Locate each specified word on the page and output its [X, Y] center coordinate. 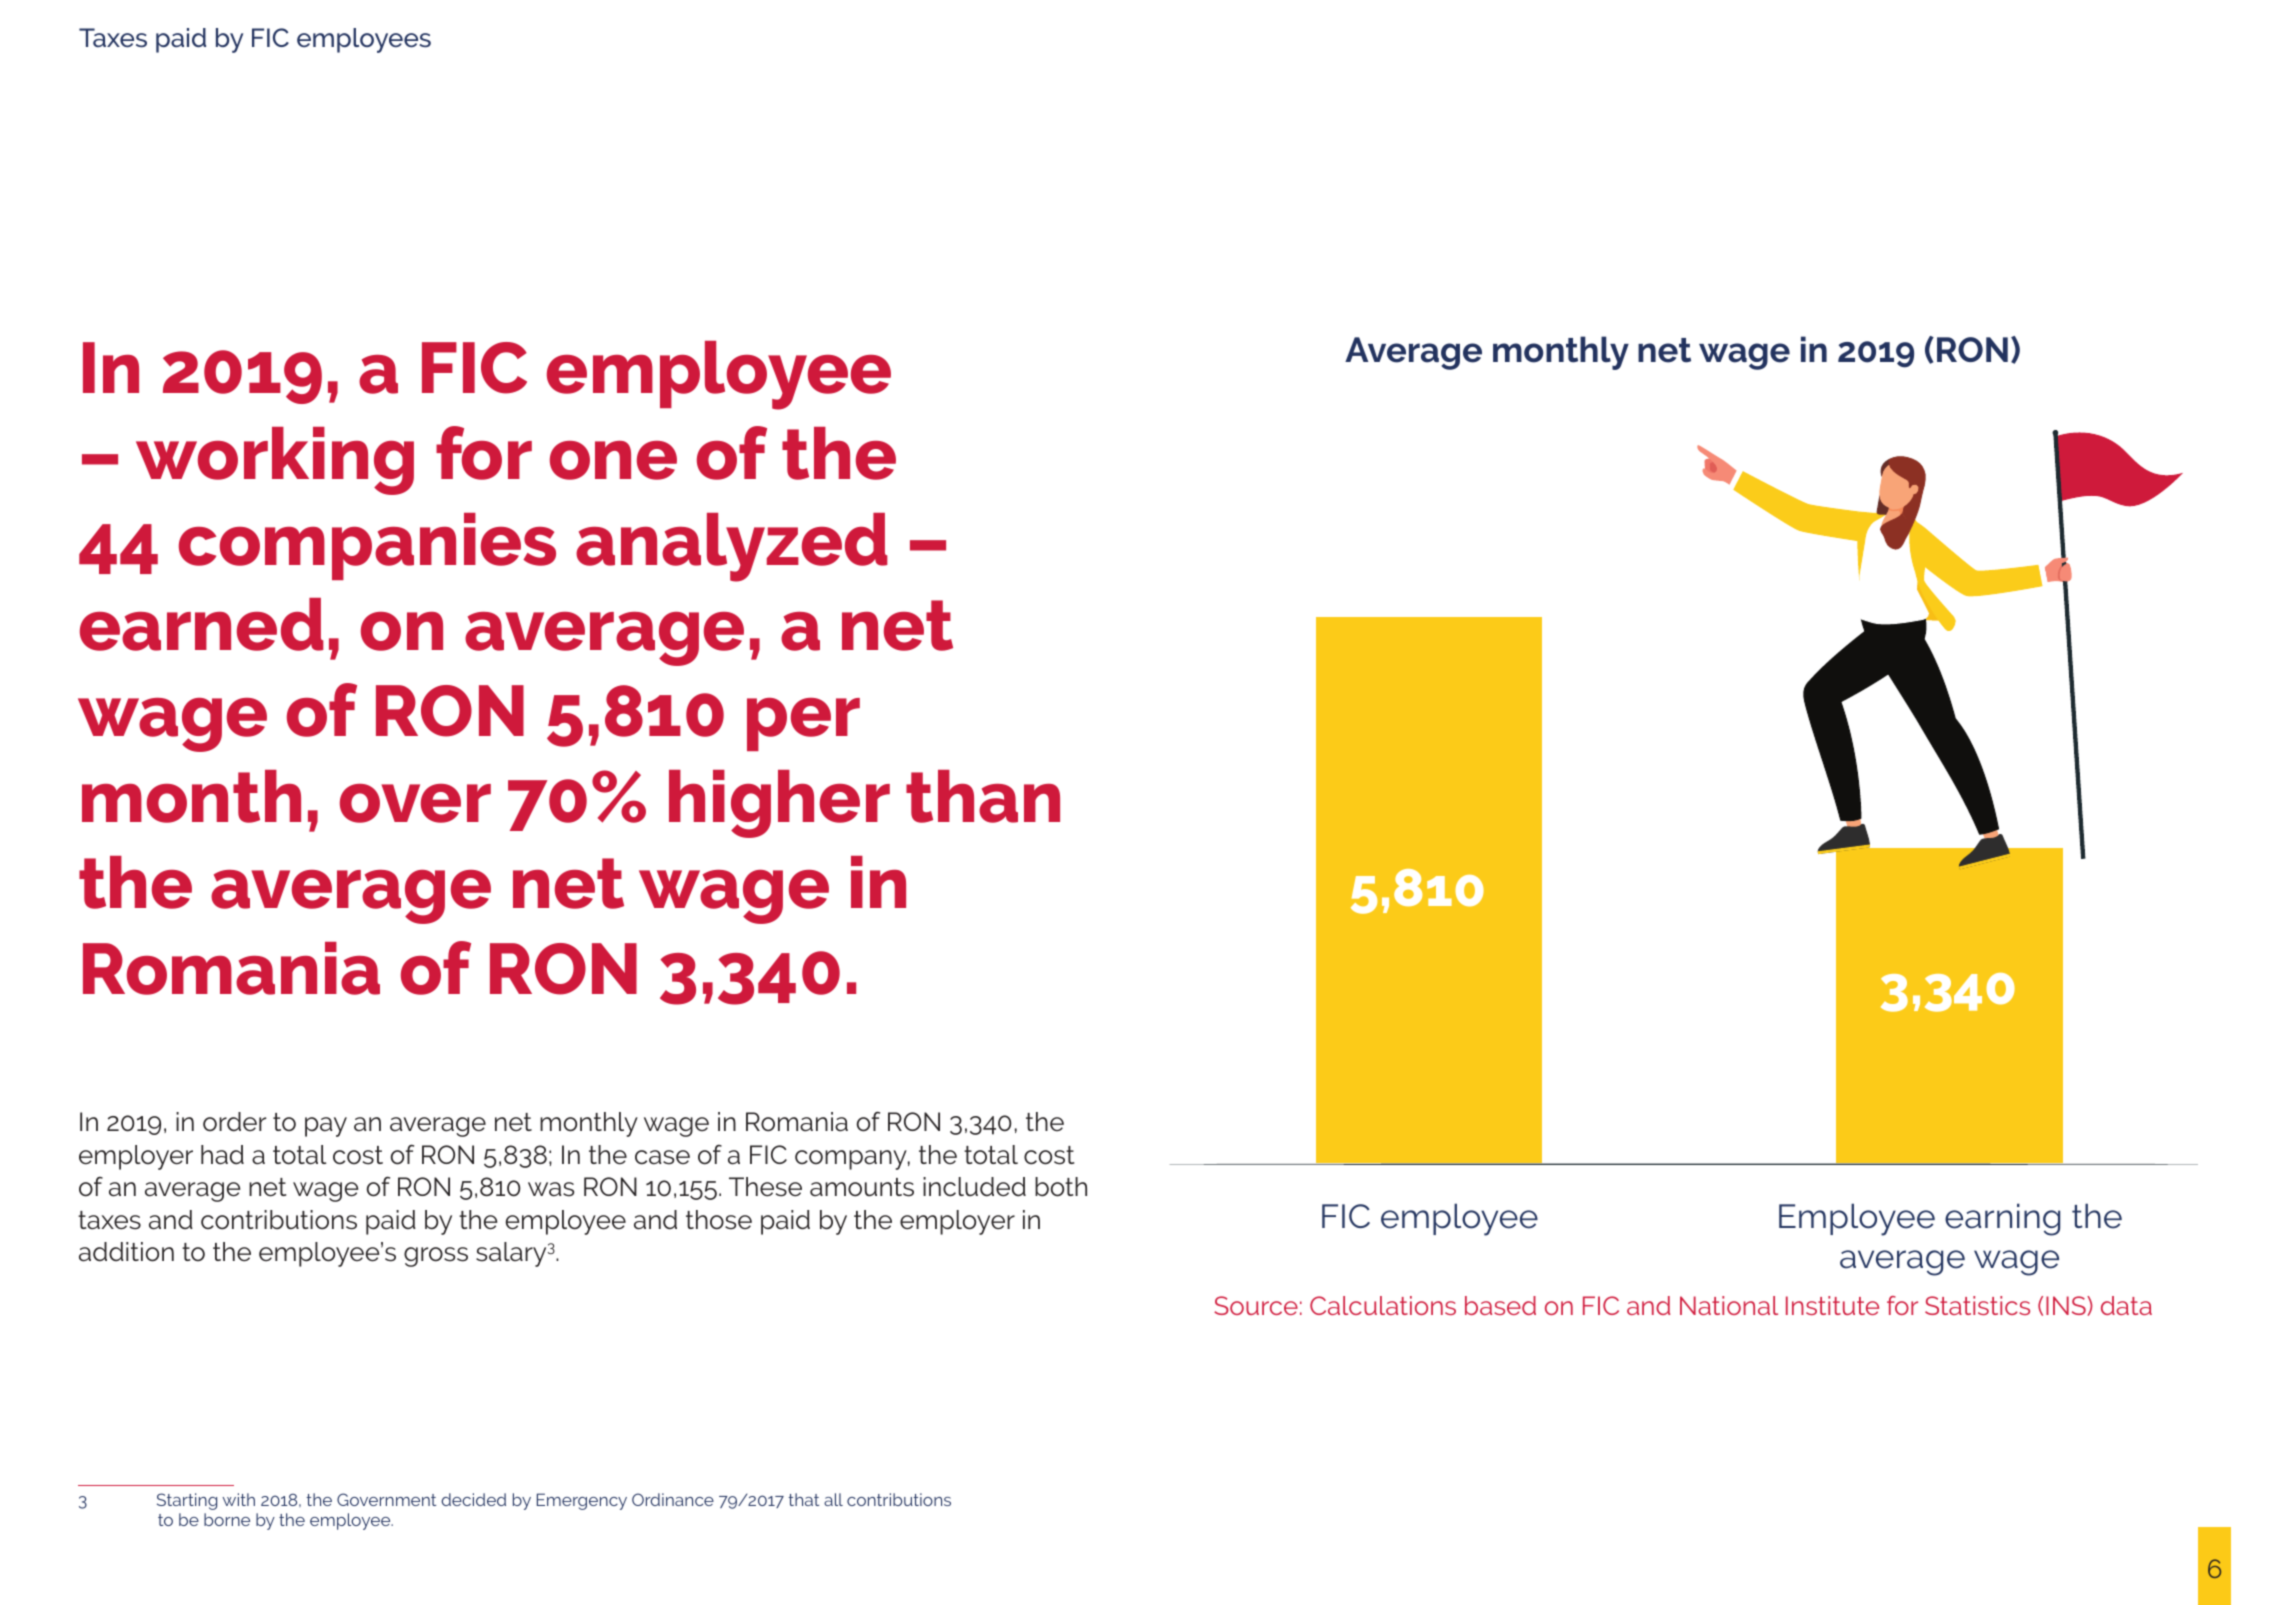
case [662, 1157]
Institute [1832, 1305]
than [983, 796]
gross [436, 1257]
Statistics [1977, 1305]
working [275, 461]
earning [2002, 1219]
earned [202, 624]
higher [779, 804]
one [613, 460]
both [1061, 1187]
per [803, 724]
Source [1256, 1305]
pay [326, 1127]
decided [473, 1499]
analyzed [732, 547]
